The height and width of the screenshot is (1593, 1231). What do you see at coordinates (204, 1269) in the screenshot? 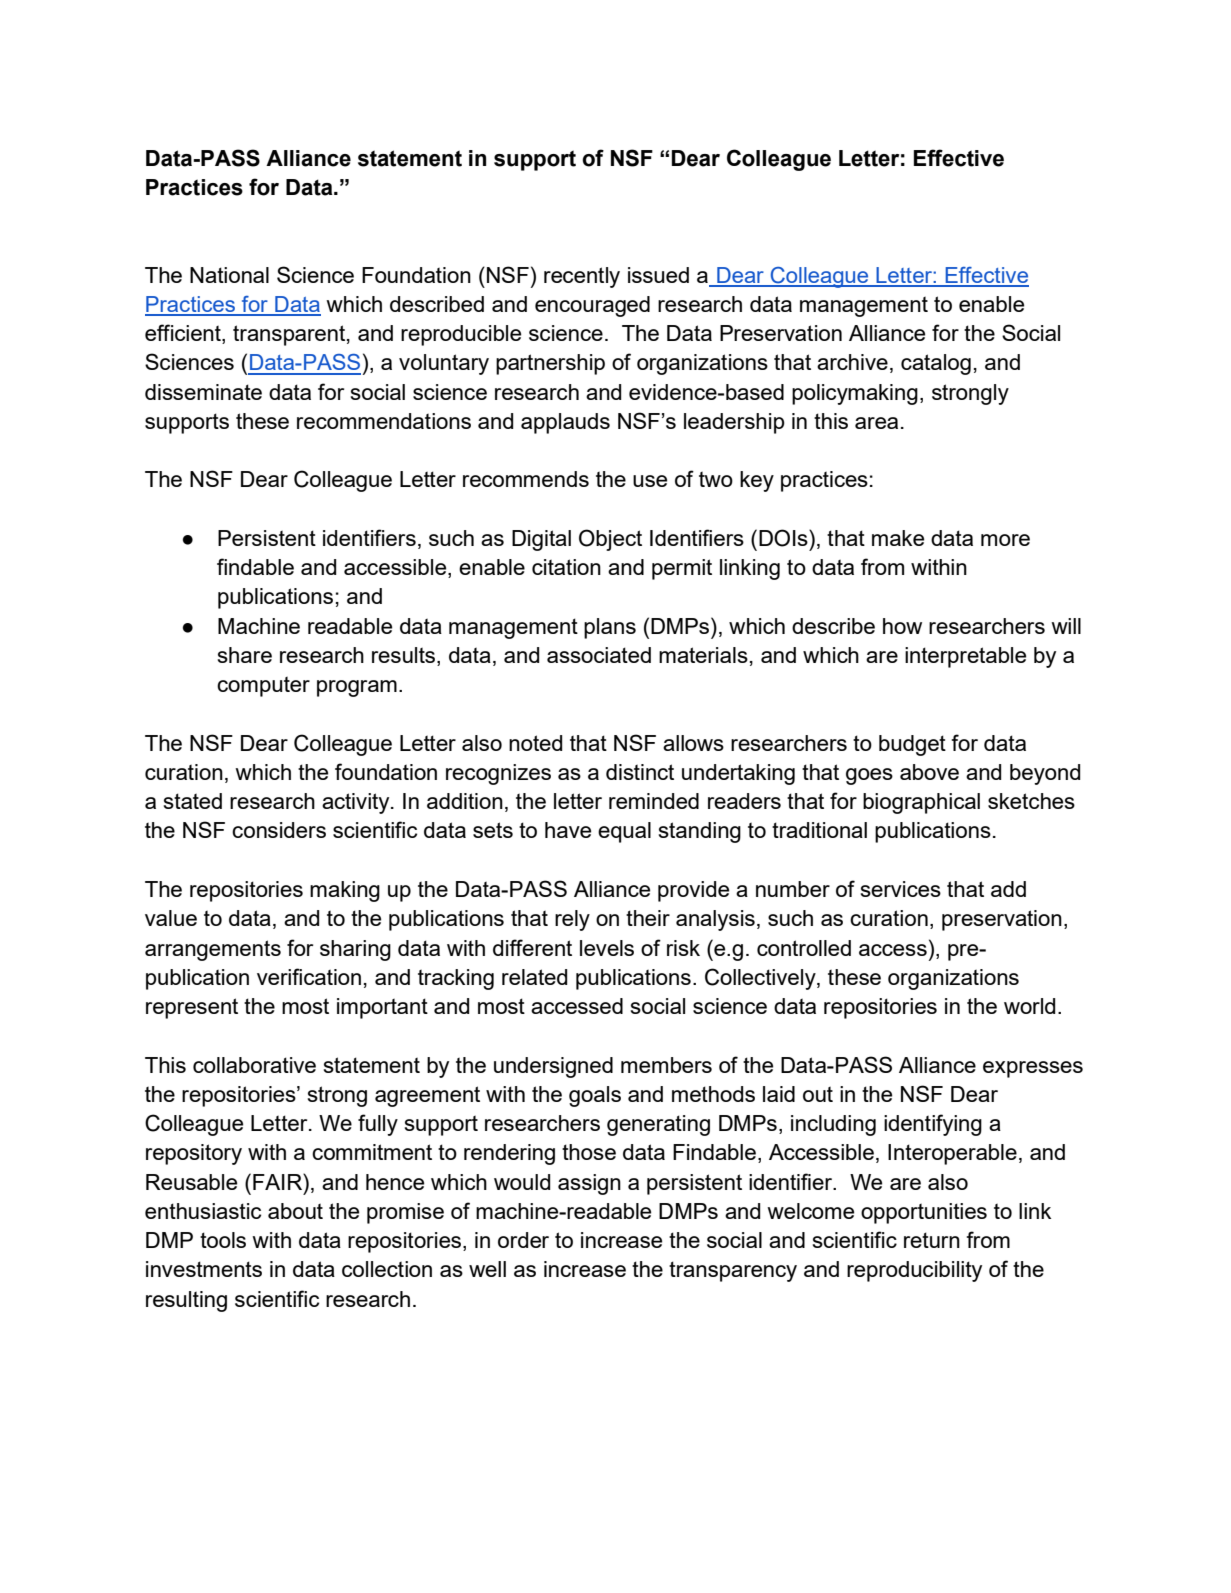
I see `investments` at bounding box center [204, 1269].
